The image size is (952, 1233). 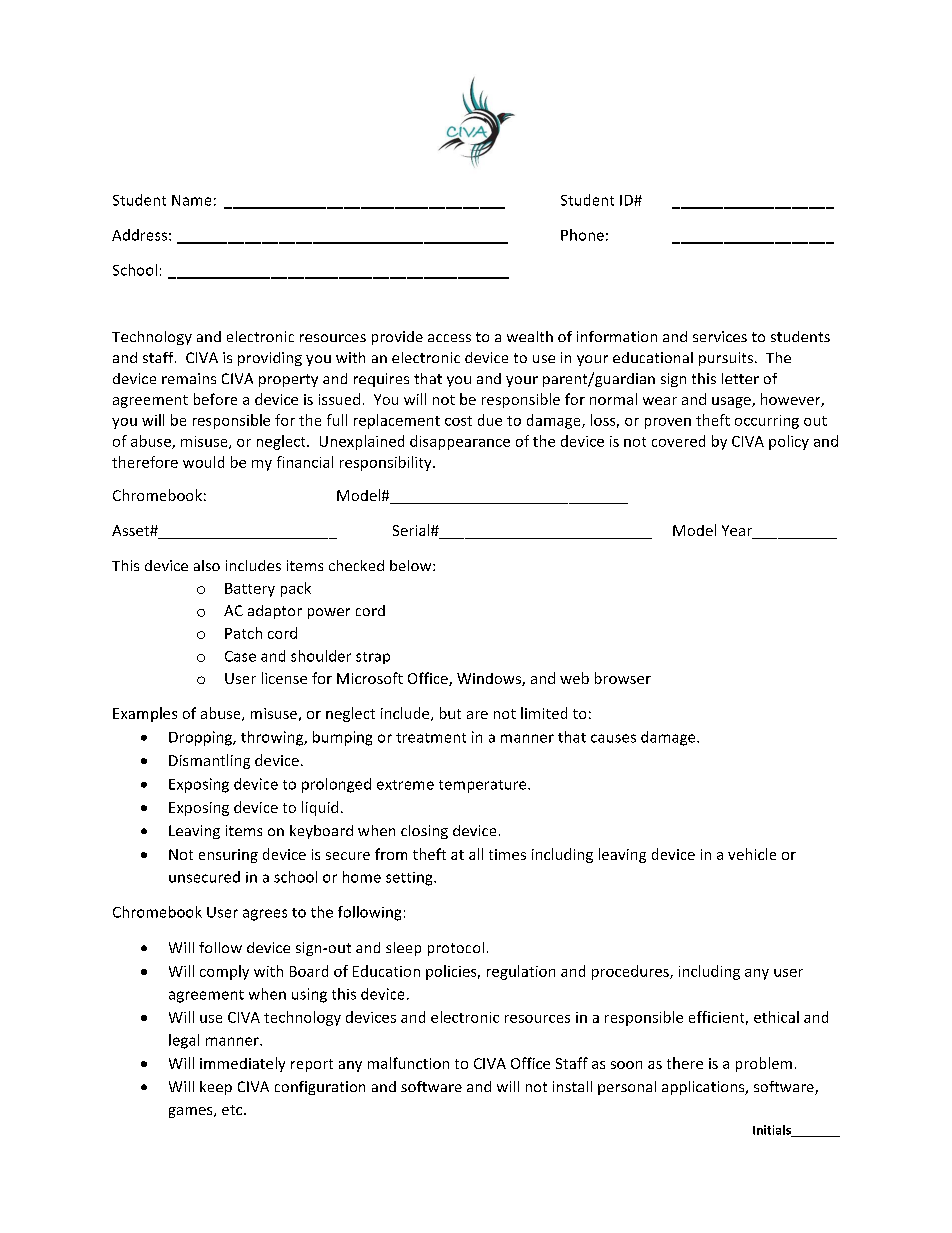 I want to click on browser, so click(x=623, y=678).
